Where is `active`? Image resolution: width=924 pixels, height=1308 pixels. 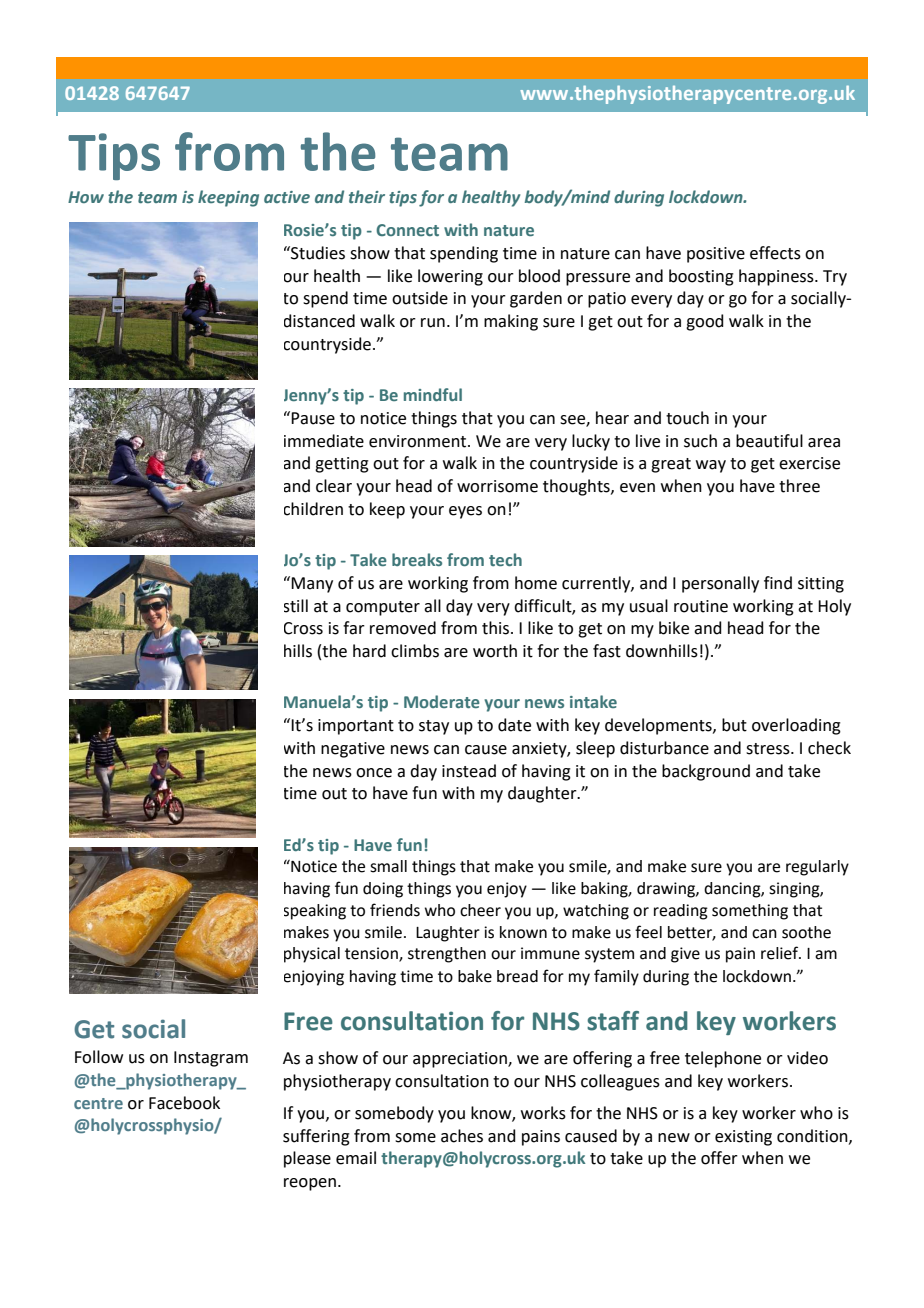
active is located at coordinates (287, 197).
